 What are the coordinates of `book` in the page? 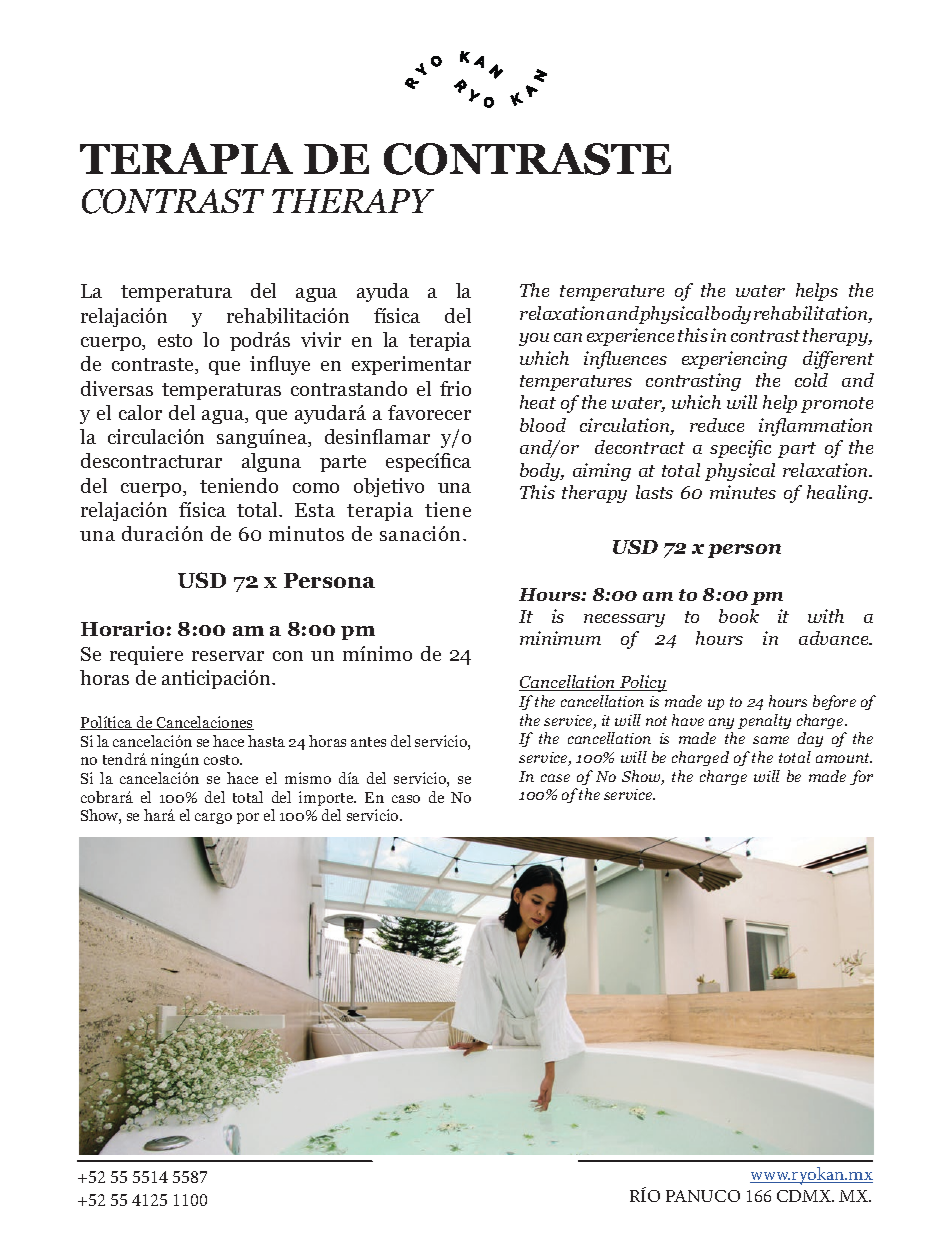 It's located at (739, 616).
